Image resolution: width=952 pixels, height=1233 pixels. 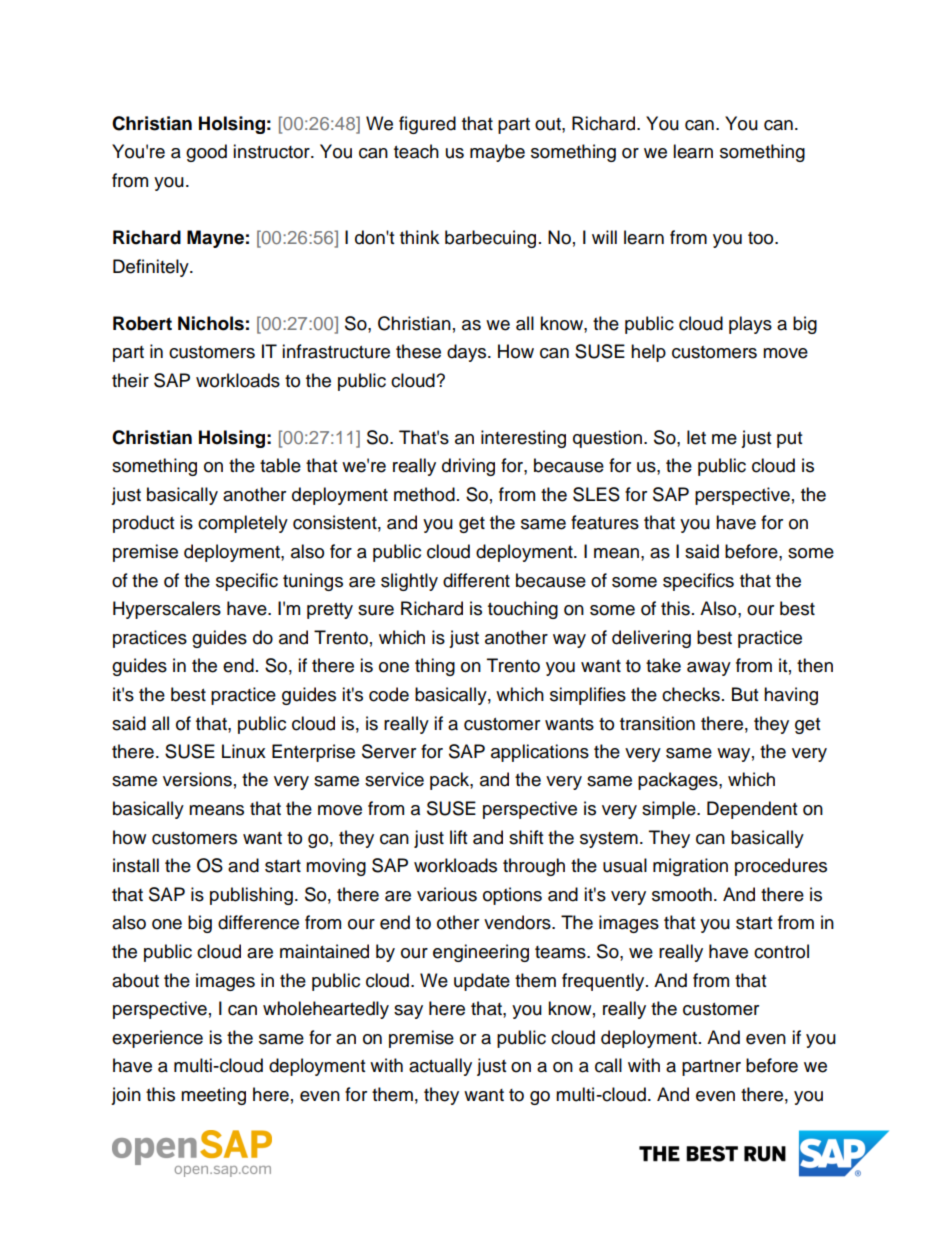 I want to click on actually, so click(x=440, y=1067).
